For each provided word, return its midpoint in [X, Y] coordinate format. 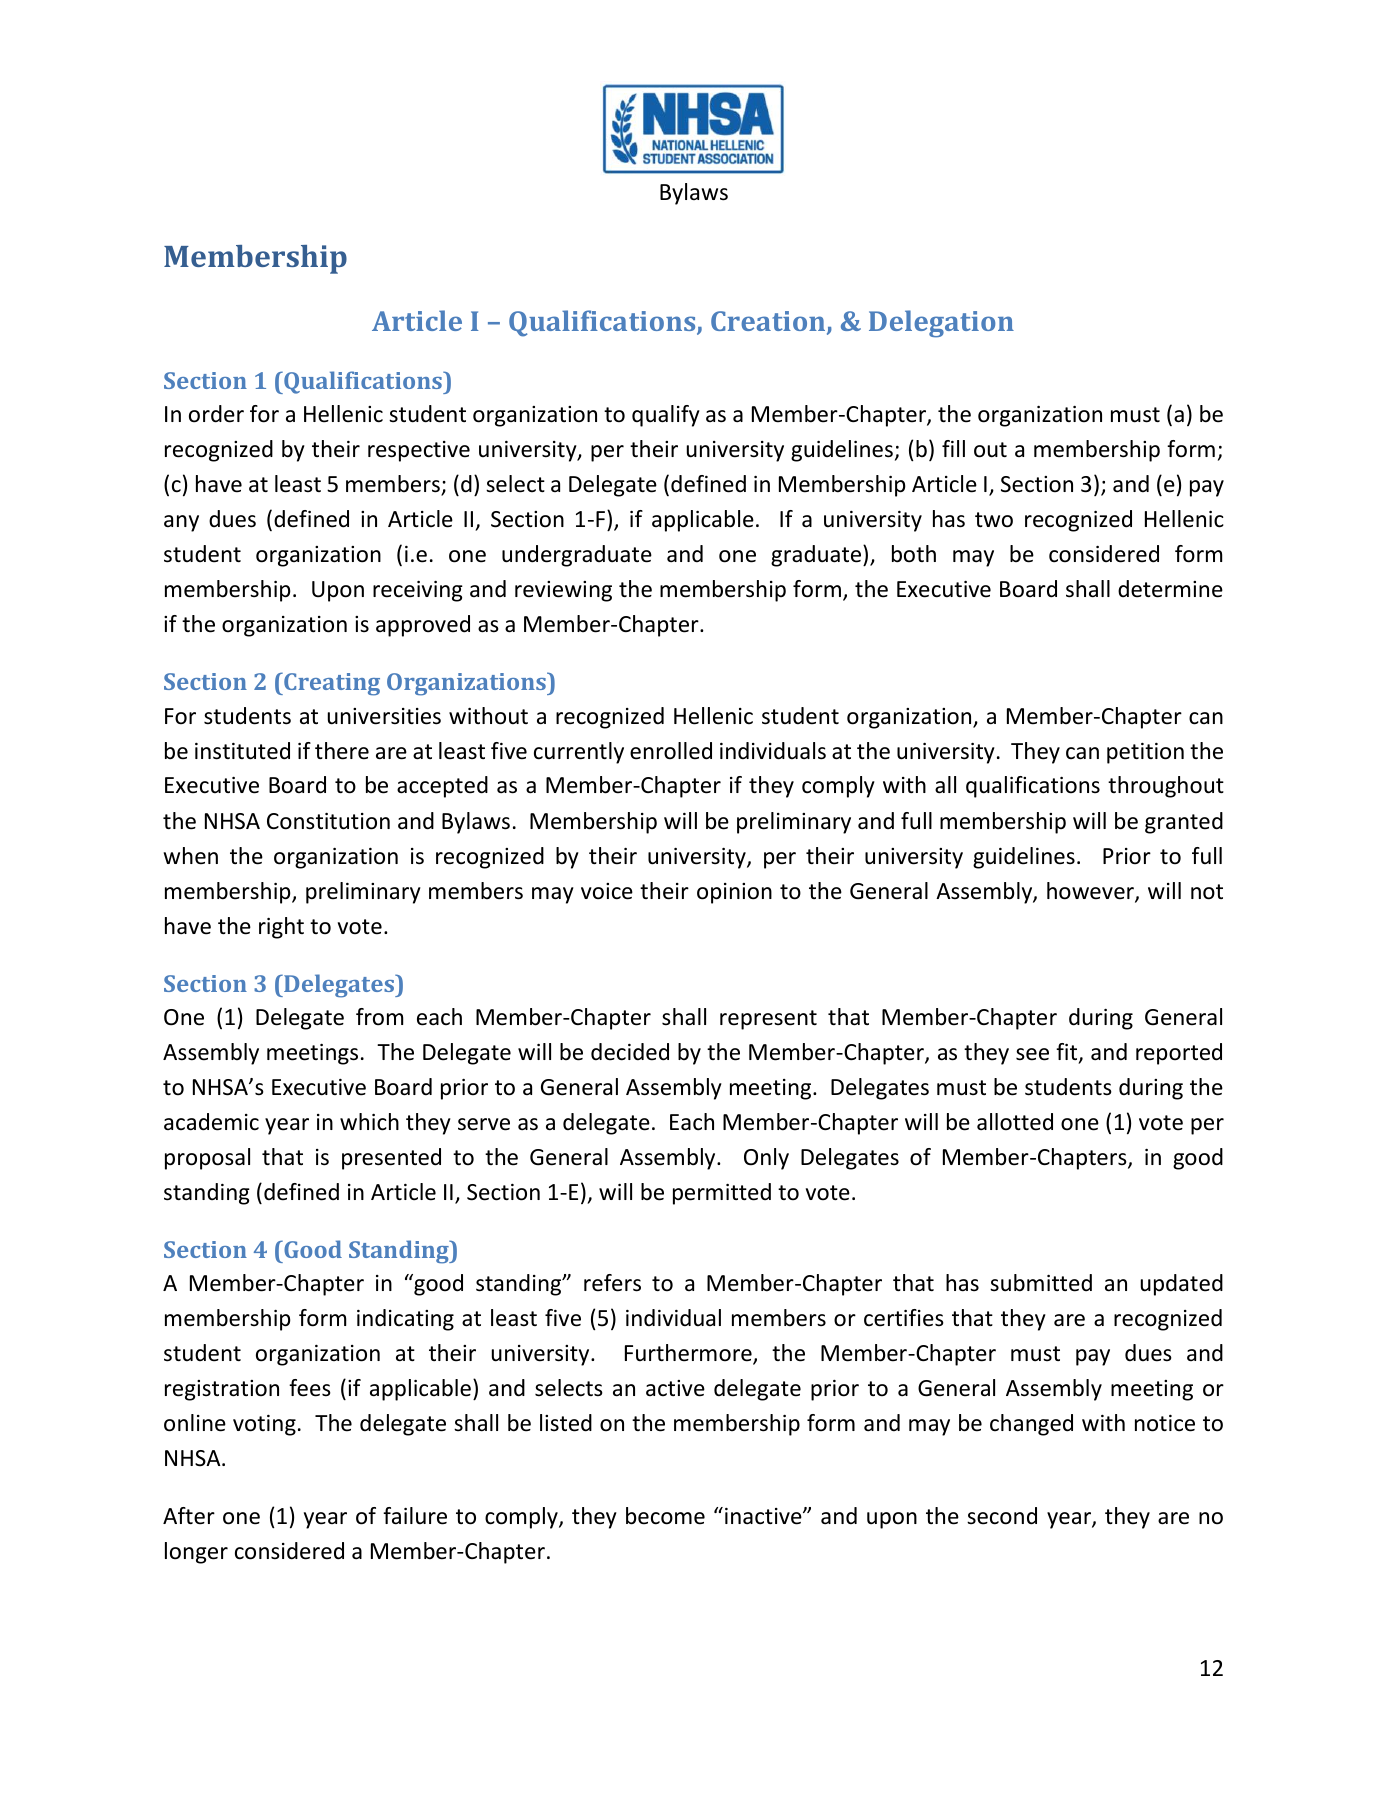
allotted [1015, 1122]
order [216, 414]
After [189, 1516]
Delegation [941, 324]
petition [1145, 753]
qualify [666, 416]
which [369, 1122]
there [342, 751]
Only [766, 1159]
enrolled [671, 751]
